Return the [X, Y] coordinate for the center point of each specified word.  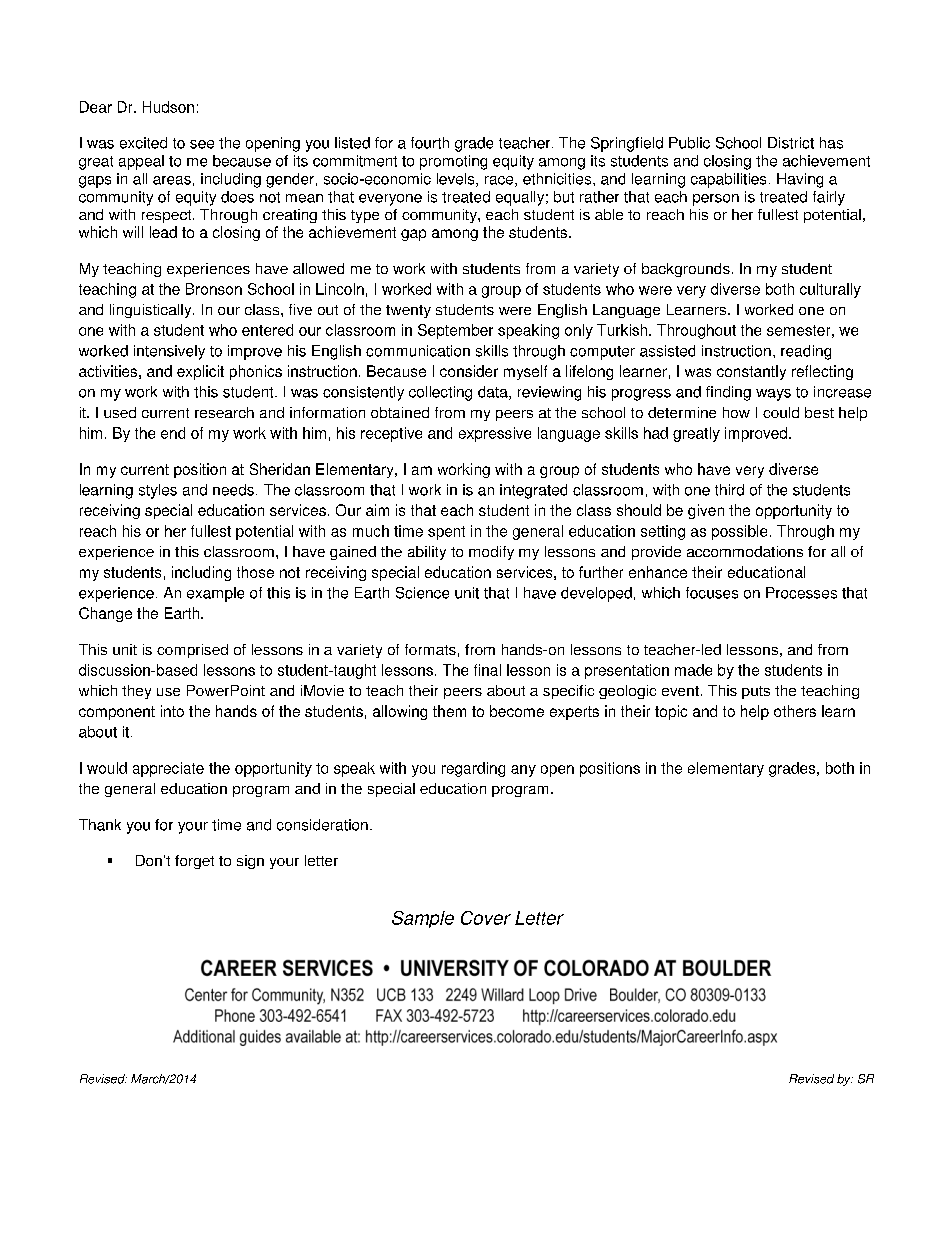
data [494, 393]
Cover [486, 918]
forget [194, 862]
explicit [200, 372]
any [523, 771]
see [202, 144]
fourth [430, 143]
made [693, 670]
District [791, 143]
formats [430, 649]
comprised [192, 651]
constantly [751, 372]
